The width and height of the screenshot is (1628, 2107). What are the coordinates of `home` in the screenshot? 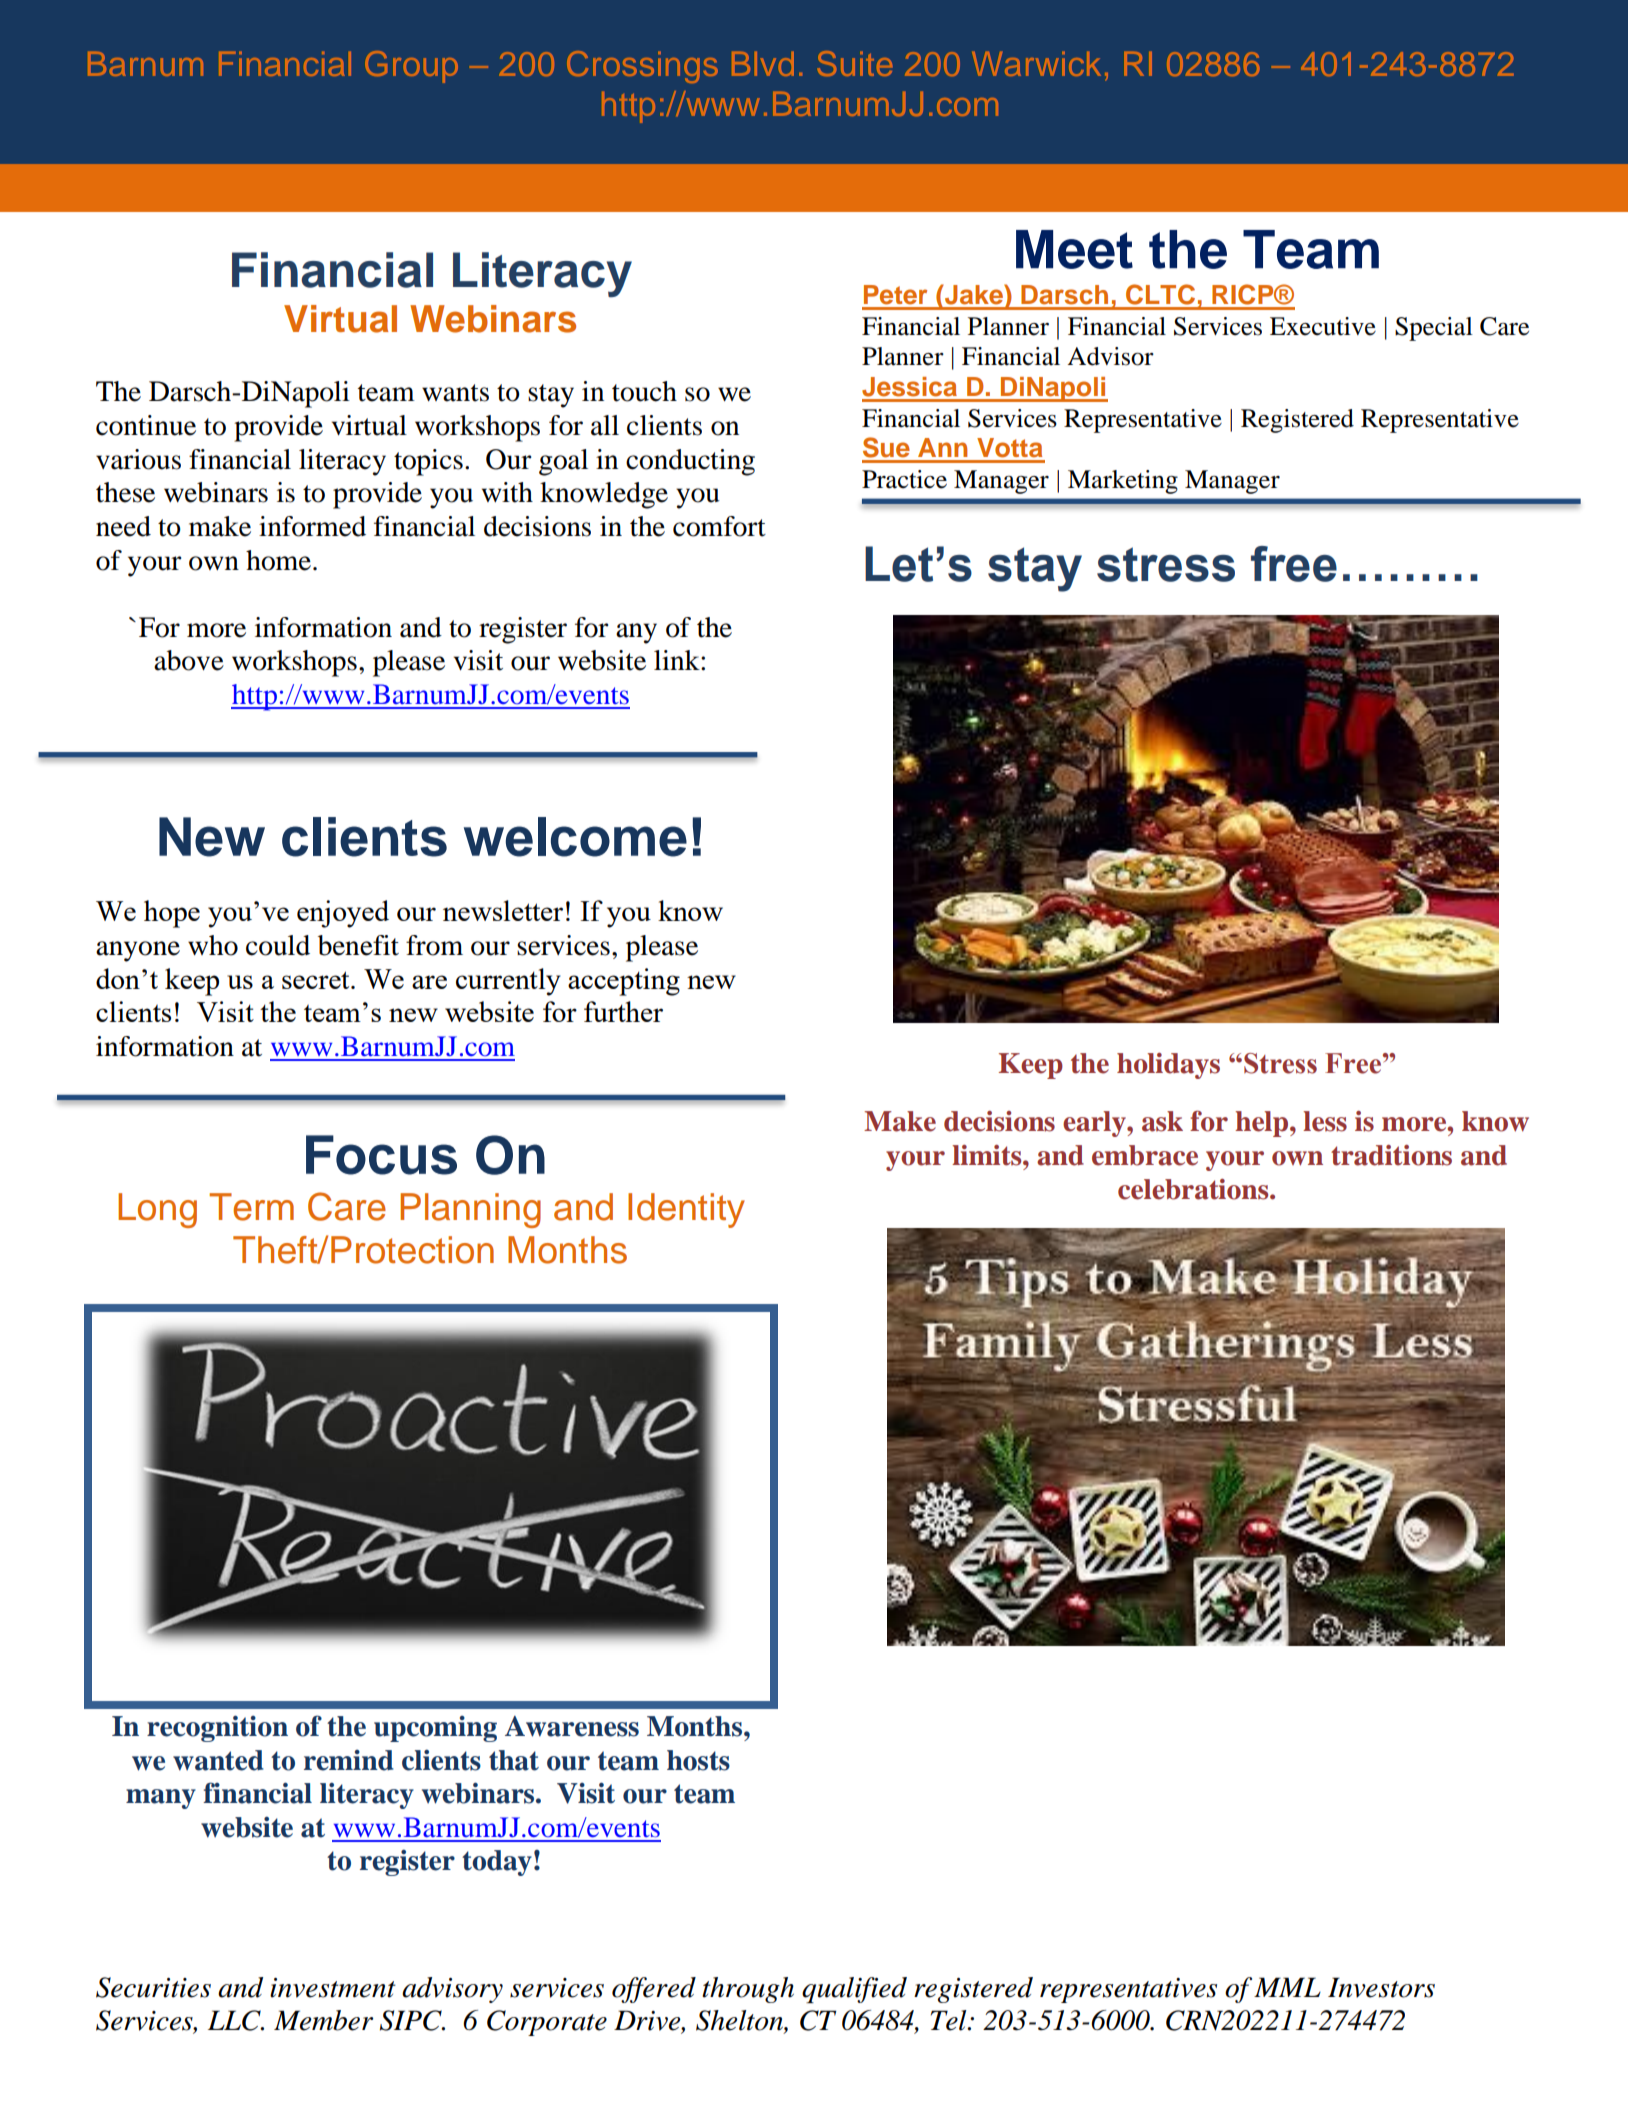 It's located at (278, 560).
